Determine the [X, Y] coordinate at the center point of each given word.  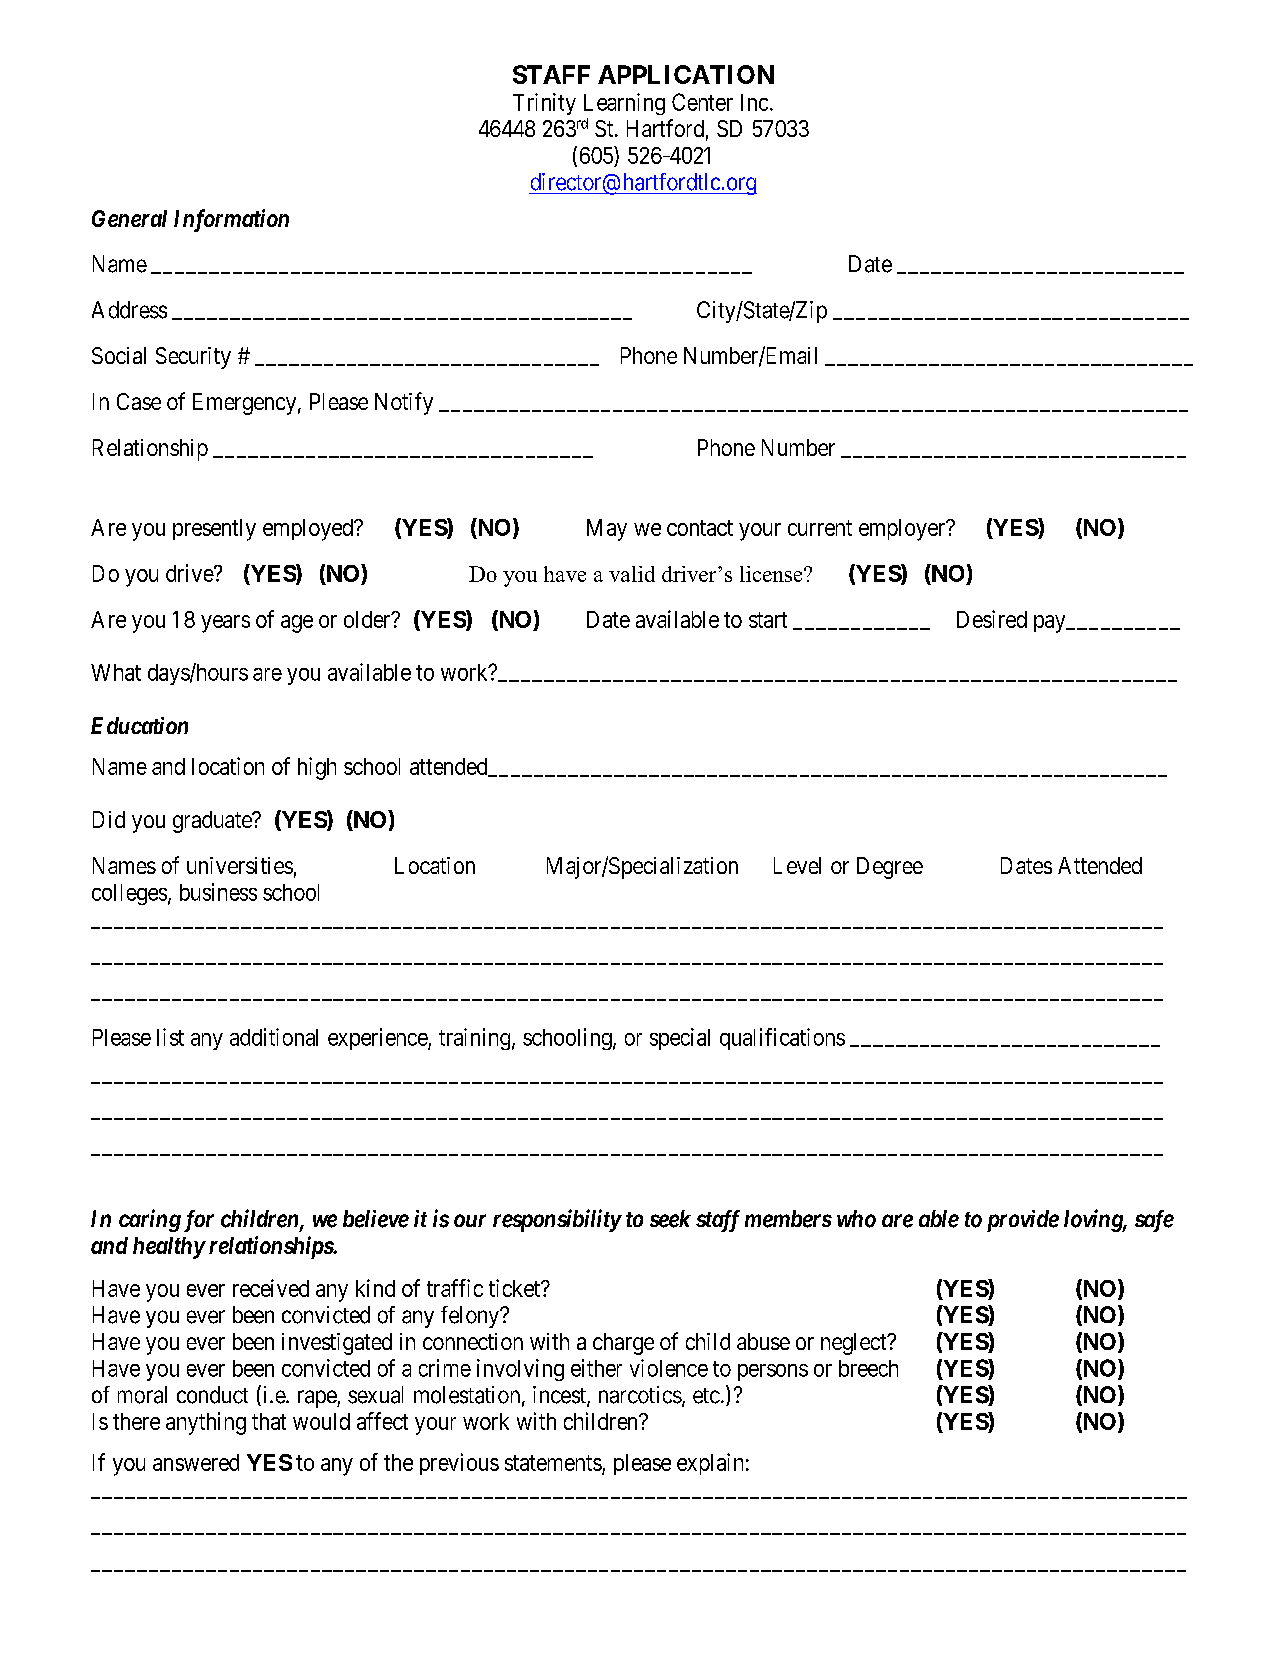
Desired [992, 619]
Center [702, 102]
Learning [624, 104]
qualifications [782, 1039]
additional [274, 1037]
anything [206, 1423]
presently [214, 530]
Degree [890, 868]
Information [231, 220]
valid [632, 574]
